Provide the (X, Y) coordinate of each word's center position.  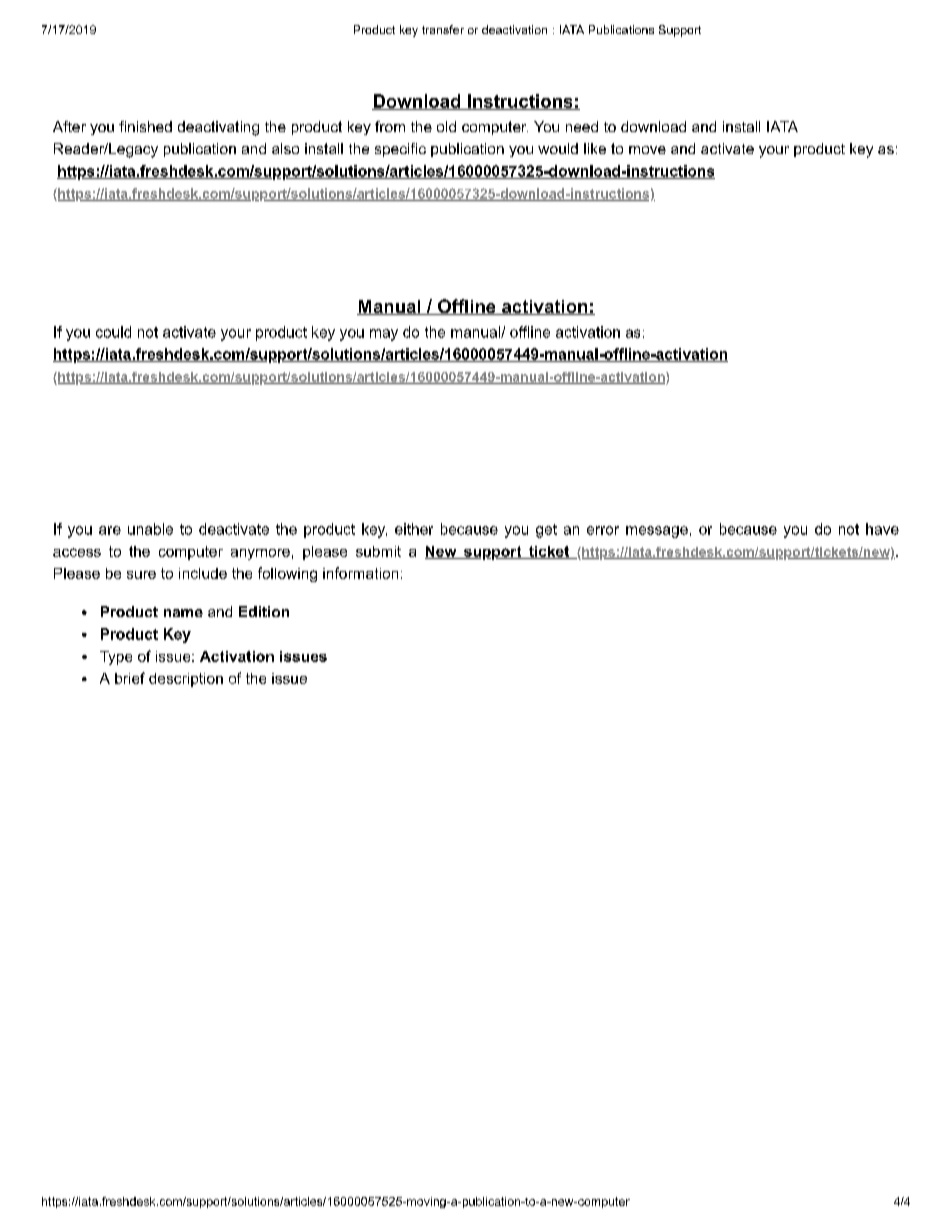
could (113, 332)
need (582, 126)
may (384, 335)
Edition (264, 611)
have (882, 529)
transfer (443, 29)
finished (145, 126)
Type (116, 658)
